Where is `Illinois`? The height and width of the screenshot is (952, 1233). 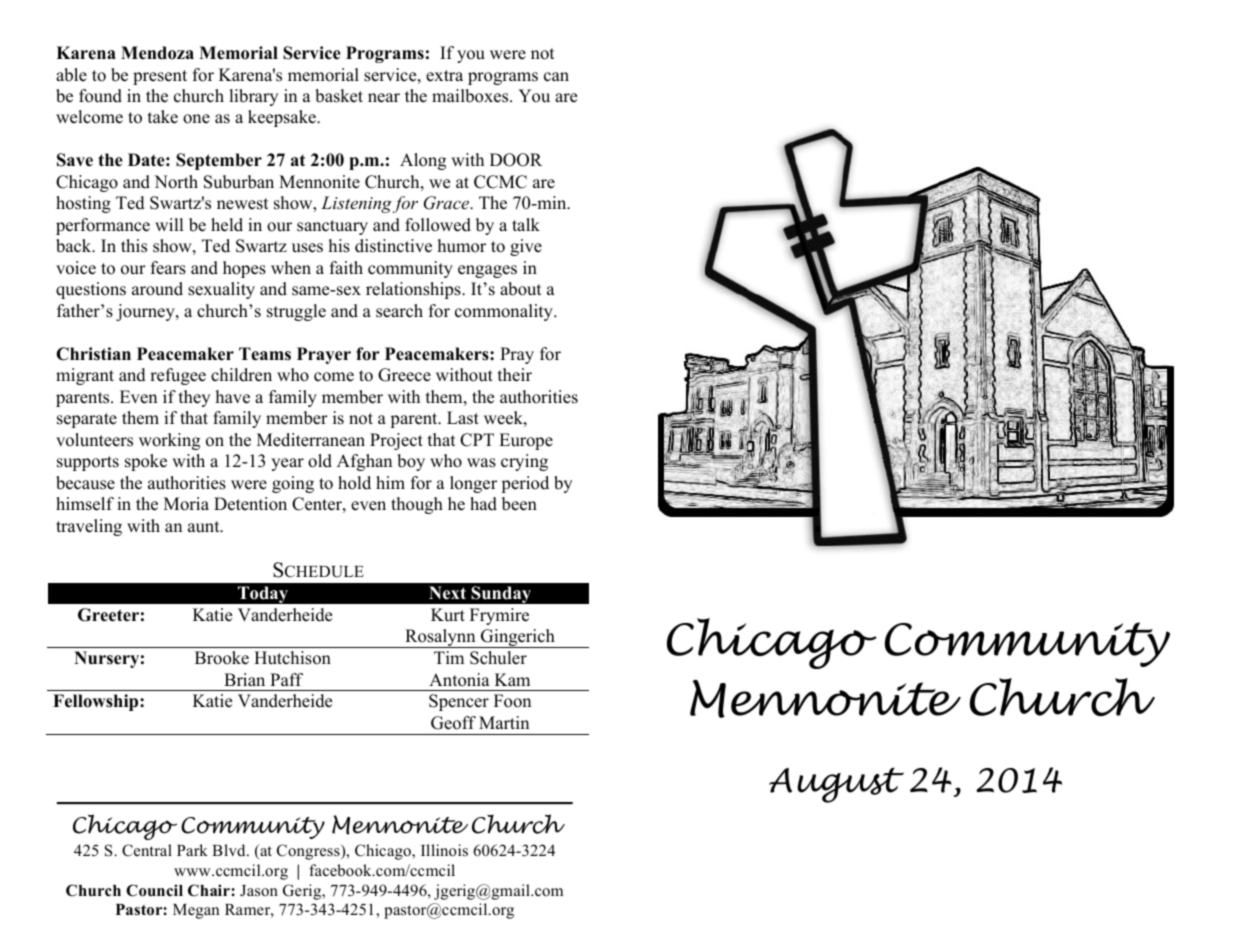 Illinois is located at coordinates (444, 850).
